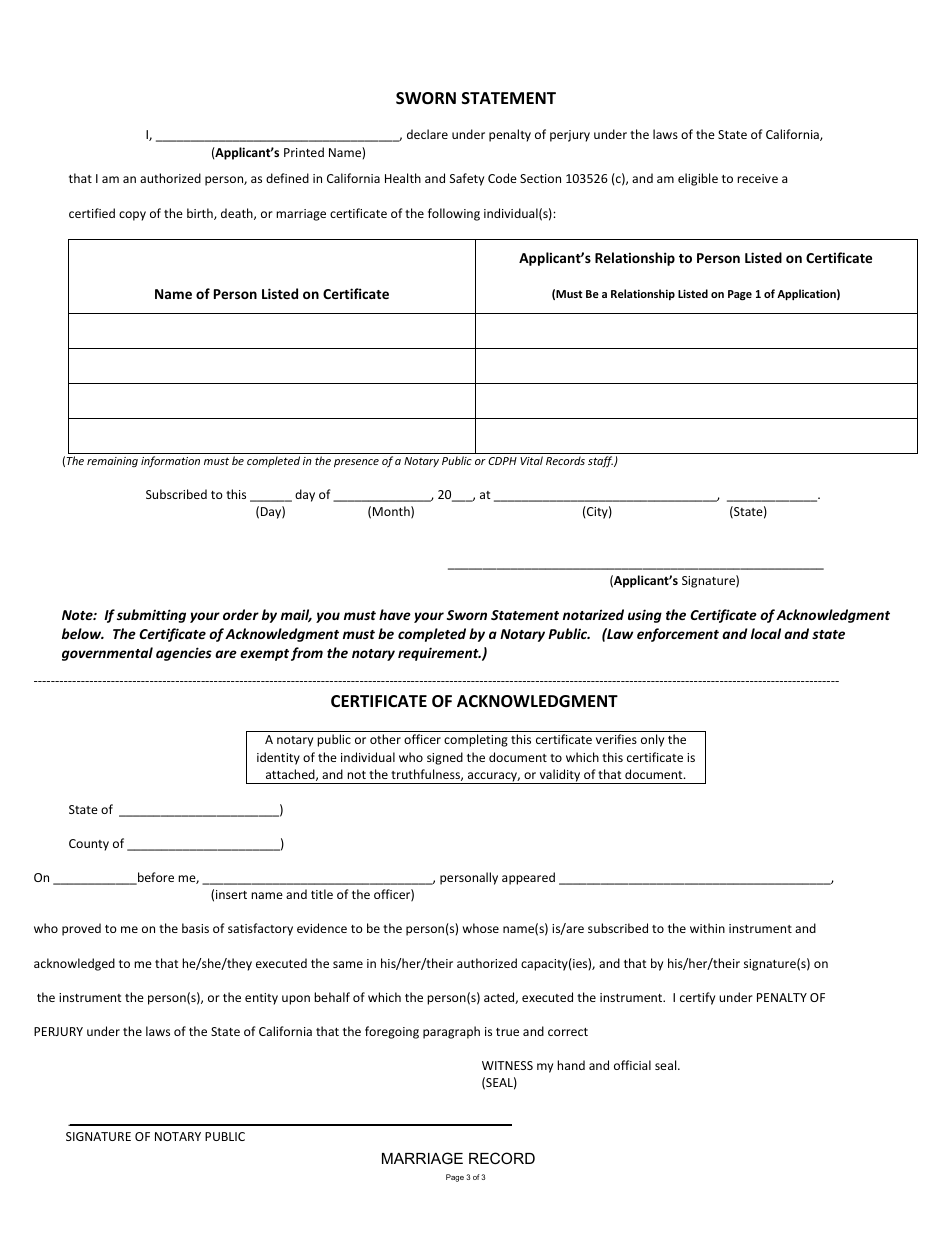 This screenshot has width=952, height=1233. What do you see at coordinates (132, 216) in the screenshot?
I see `copy` at bounding box center [132, 216].
